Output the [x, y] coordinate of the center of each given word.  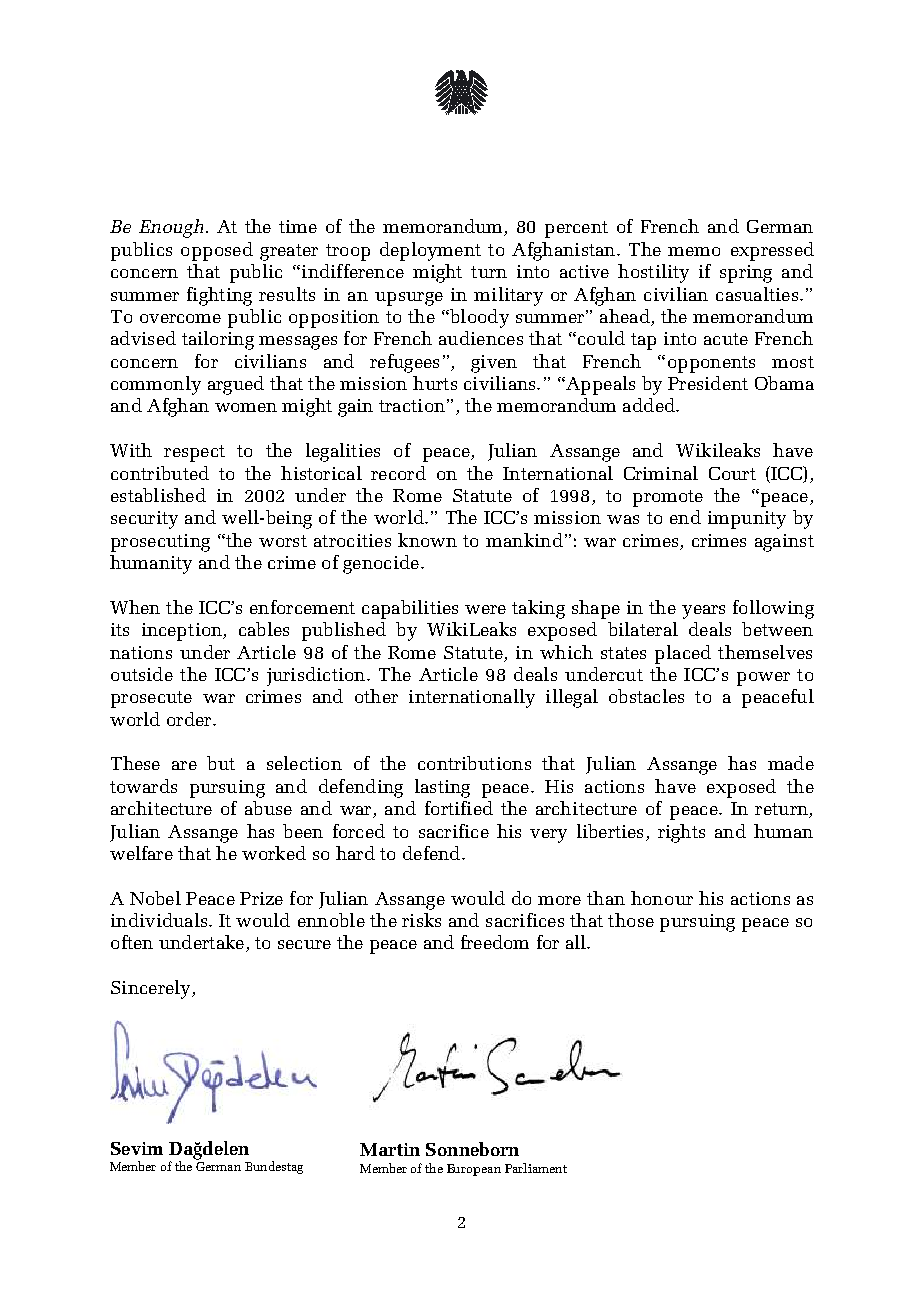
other [376, 696]
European [474, 1170]
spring [746, 274]
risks [421, 920]
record [398, 473]
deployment [430, 251]
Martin [390, 1149]
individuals [160, 920]
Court [732, 473]
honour [662, 898]
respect [194, 453]
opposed [217, 251]
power [763, 679]
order [190, 719]
